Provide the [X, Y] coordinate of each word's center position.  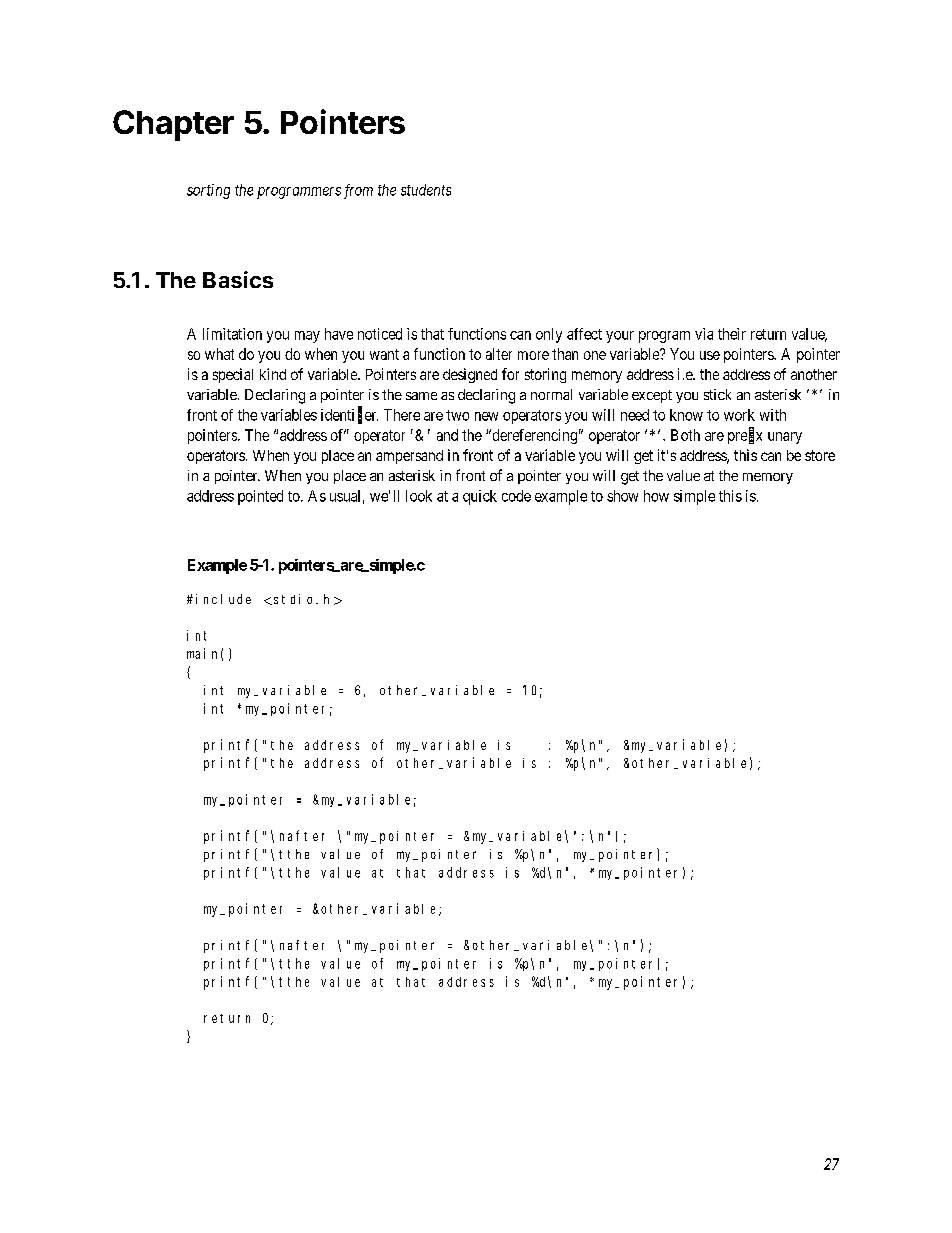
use [710, 355]
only [549, 335]
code [516, 496]
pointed [260, 497]
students [426, 190]
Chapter [173, 125]
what [219, 354]
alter [499, 354]
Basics [238, 279]
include [223, 599]
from [358, 191]
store [820, 455]
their [732, 334]
